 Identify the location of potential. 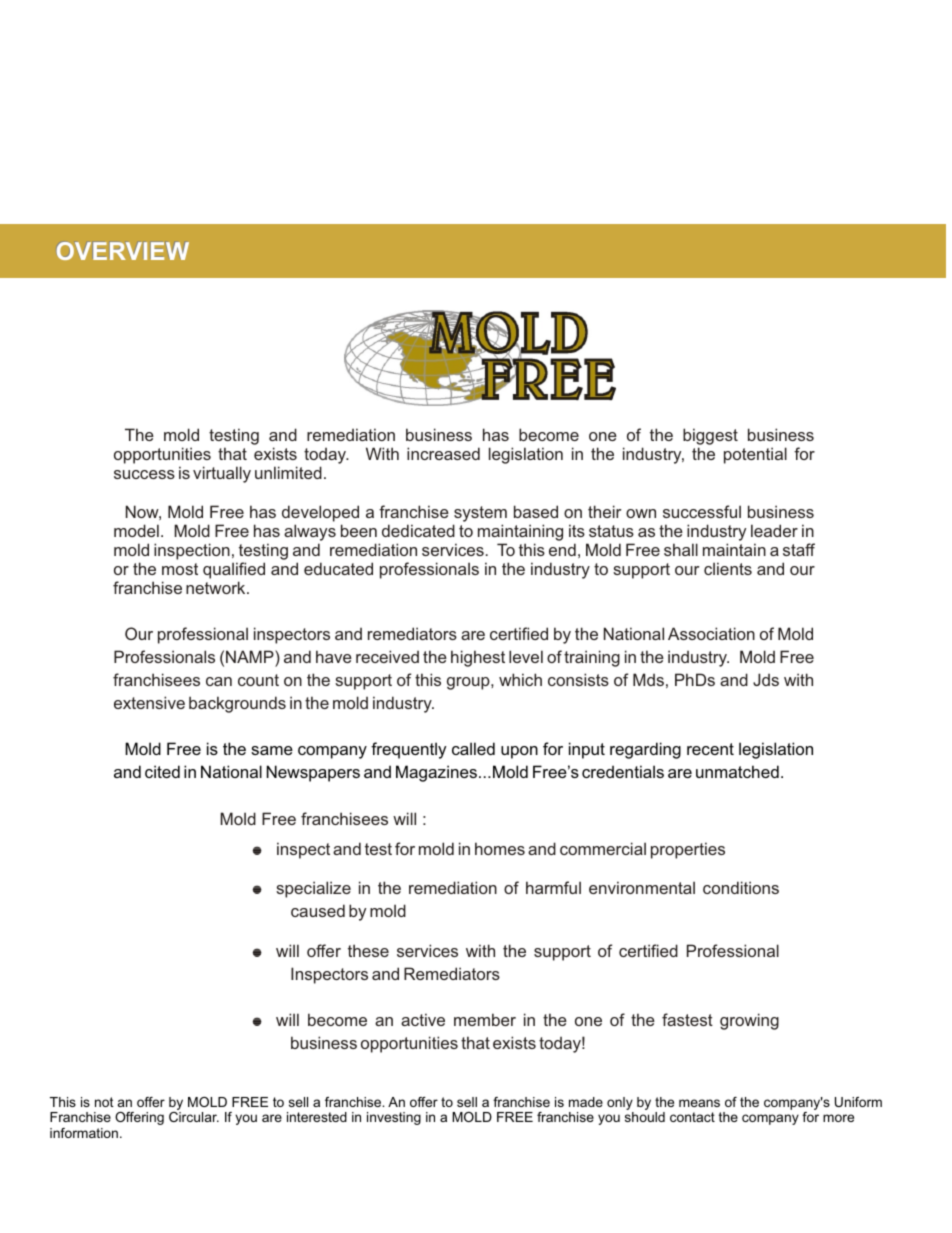
(755, 455).
